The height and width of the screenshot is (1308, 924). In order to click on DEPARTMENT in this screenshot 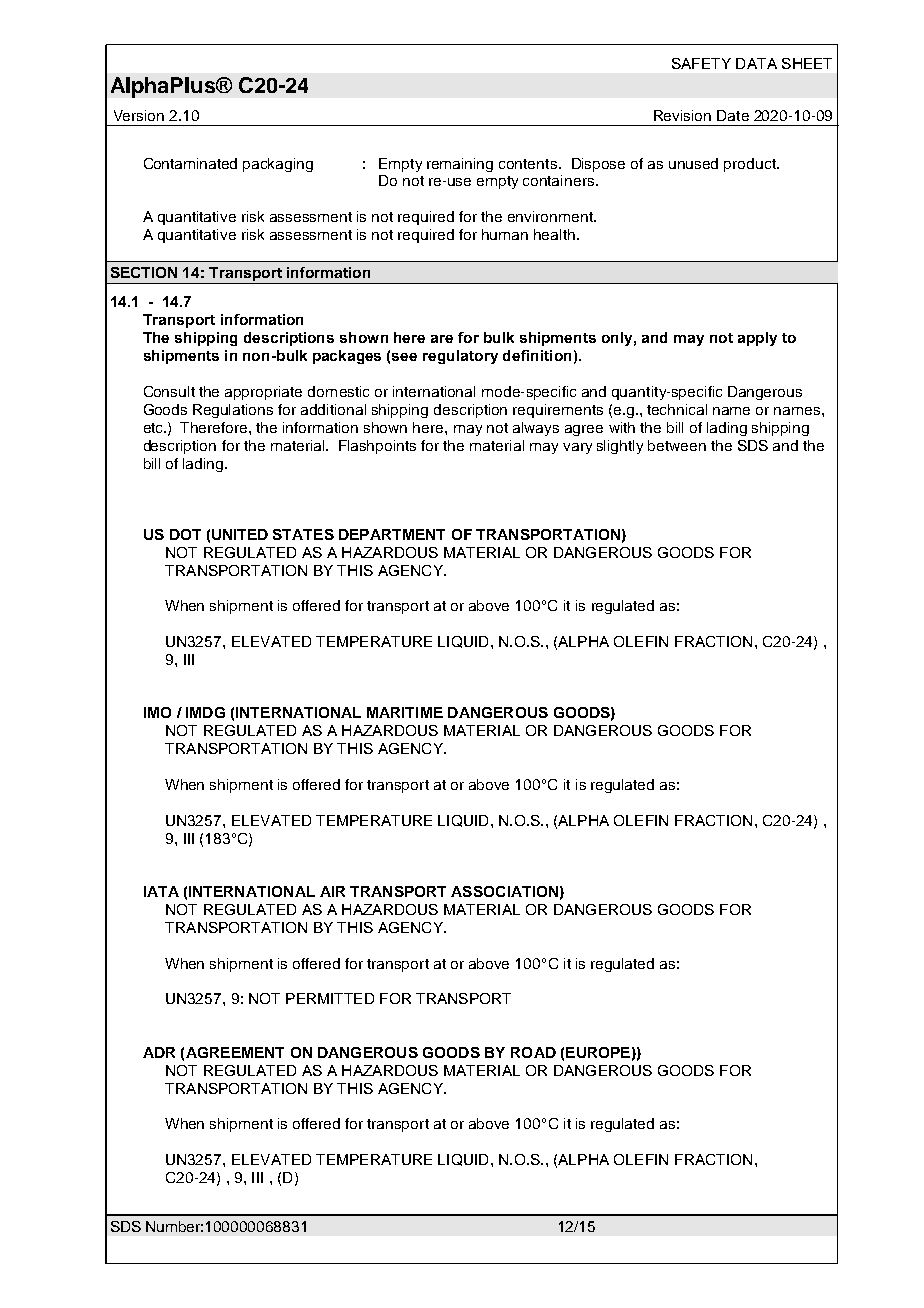, I will do `click(392, 534)`.
